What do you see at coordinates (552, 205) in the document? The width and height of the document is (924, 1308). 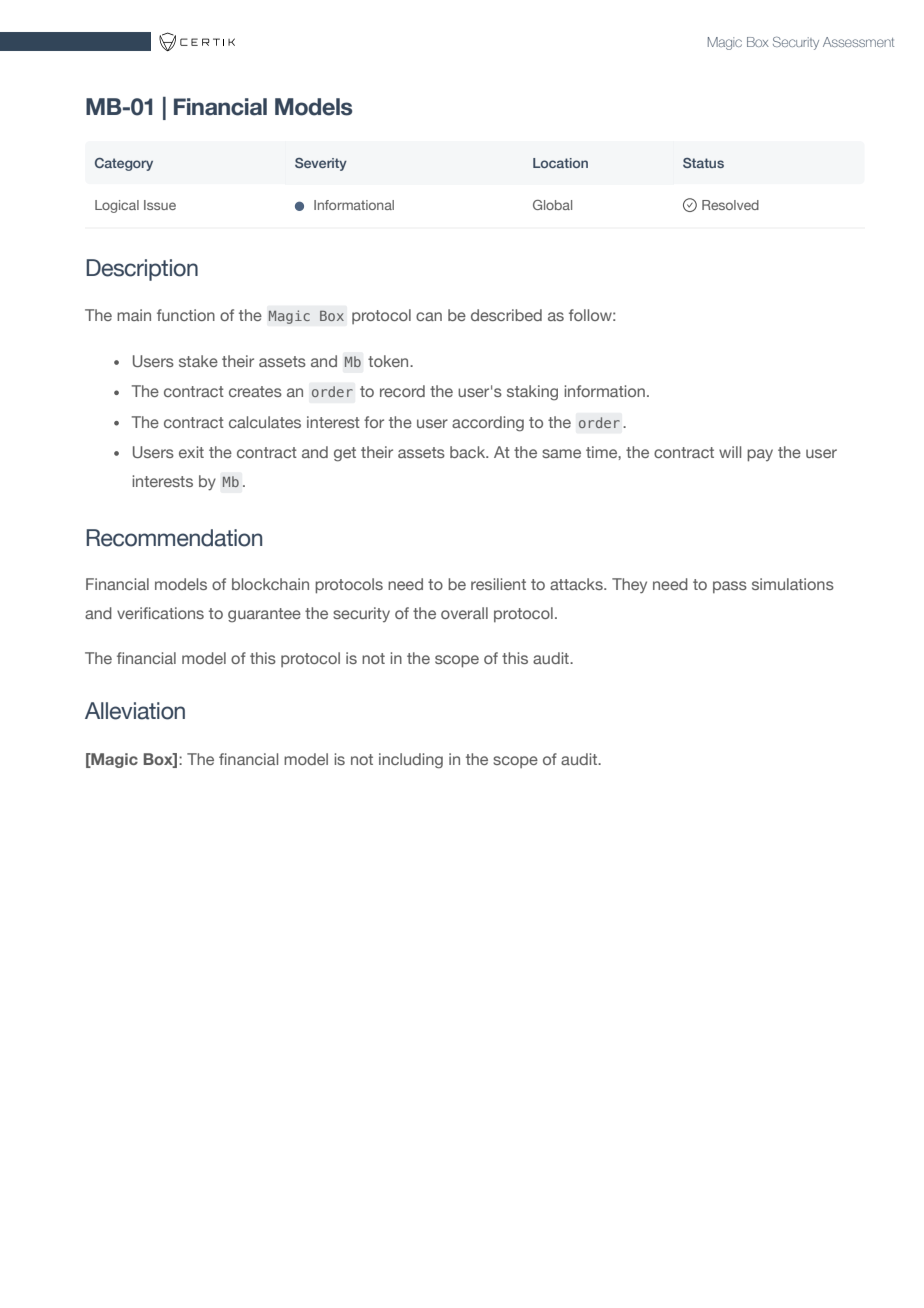 I see `Global` at bounding box center [552, 205].
